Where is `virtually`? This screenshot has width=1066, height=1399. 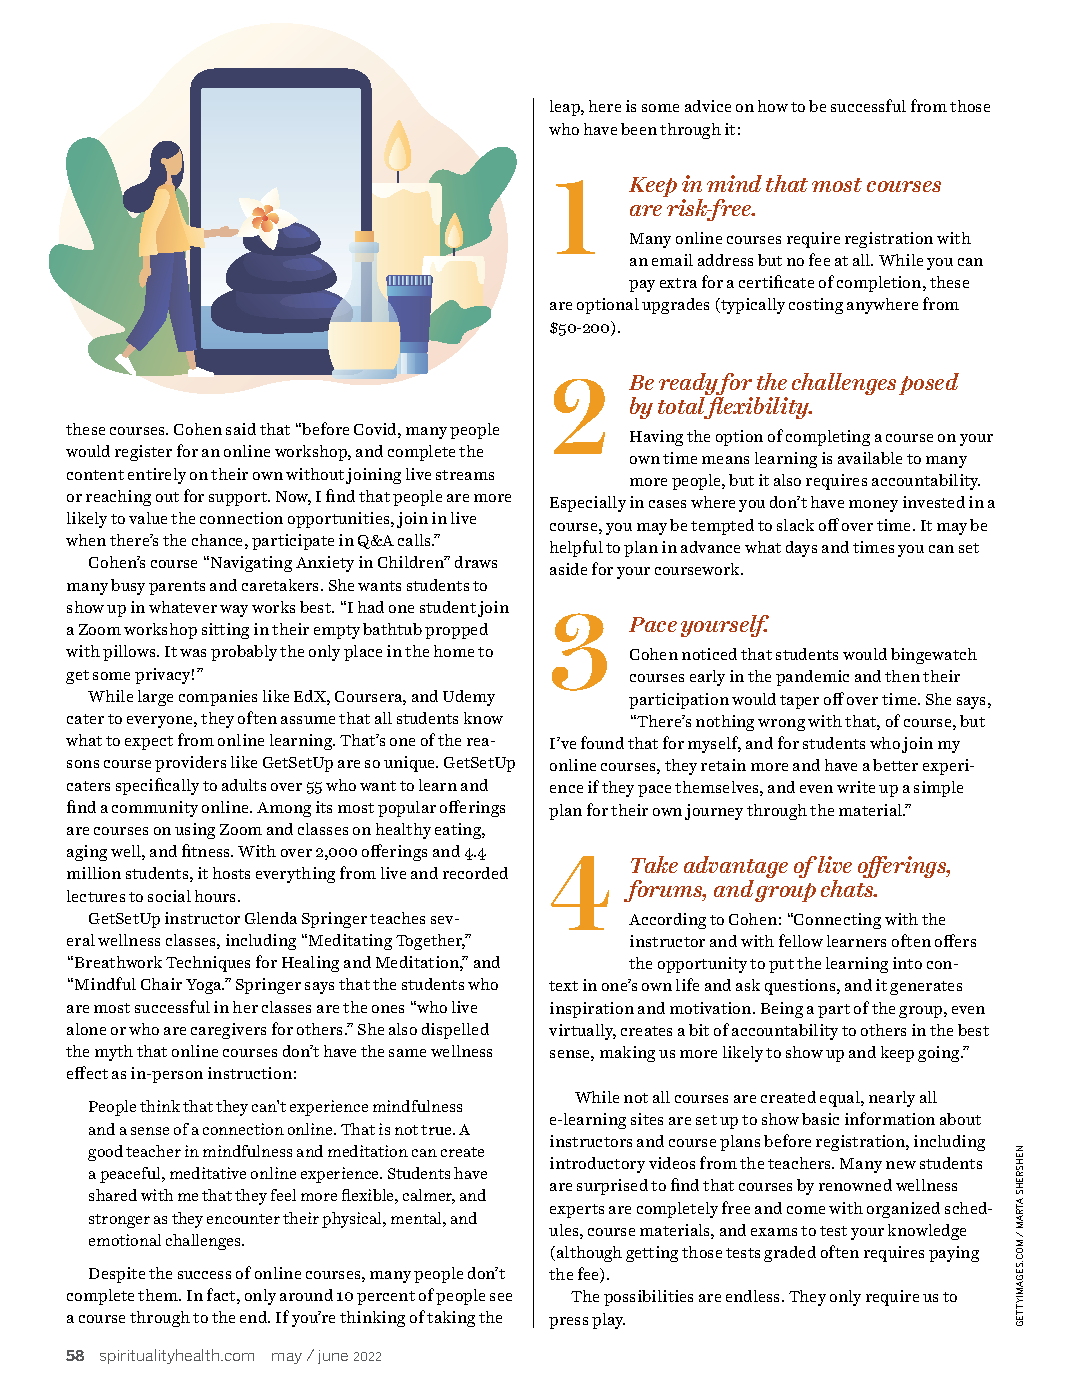
virtually is located at coordinates (582, 1032).
